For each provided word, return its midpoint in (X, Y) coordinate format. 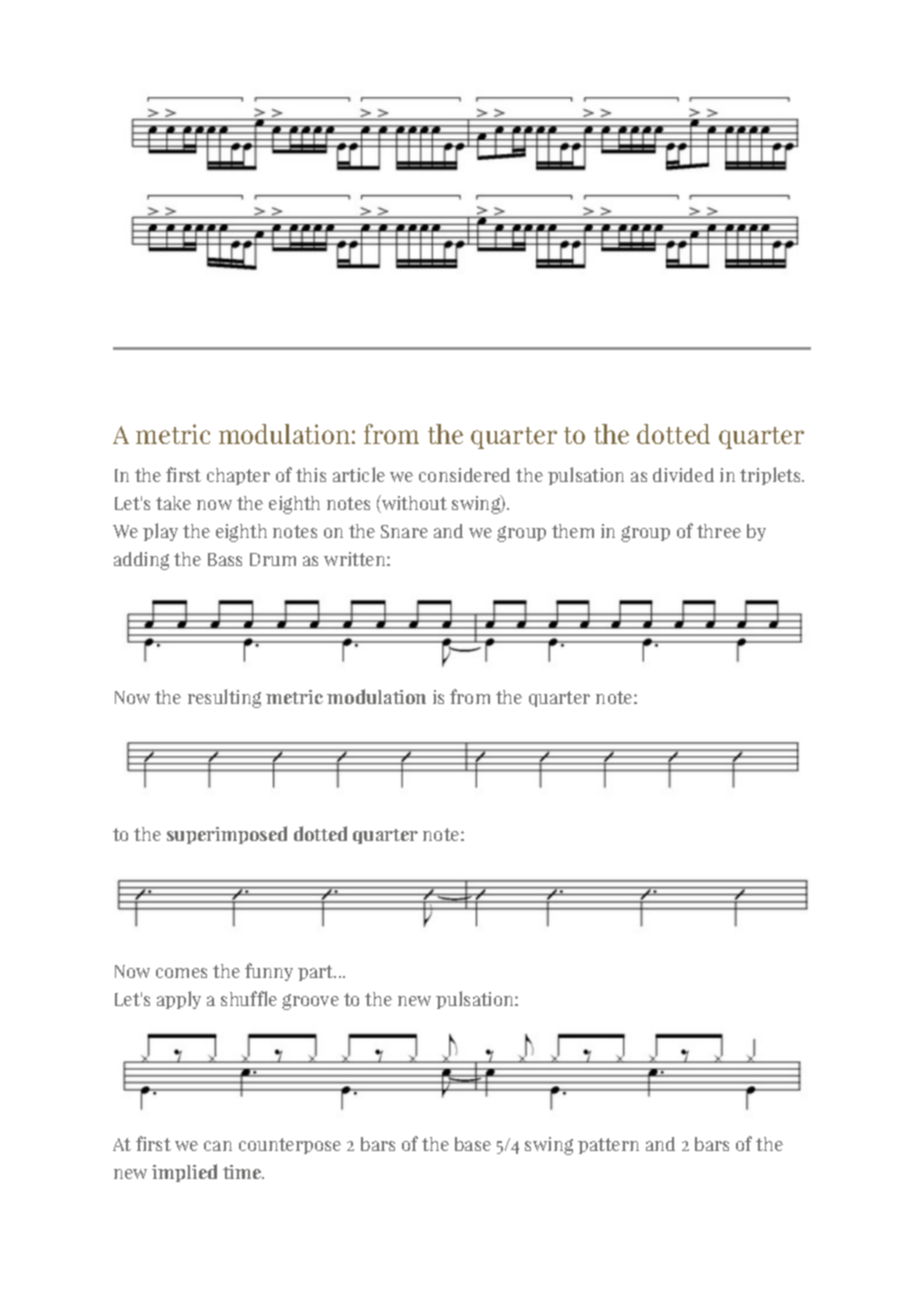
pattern (608, 1146)
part (317, 973)
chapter (238, 476)
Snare (404, 531)
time (243, 1172)
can (218, 1146)
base (473, 1144)
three (719, 531)
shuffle (249, 998)
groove (310, 1002)
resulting (224, 698)
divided (683, 475)
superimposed (227, 835)
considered (464, 475)
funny (269, 972)
